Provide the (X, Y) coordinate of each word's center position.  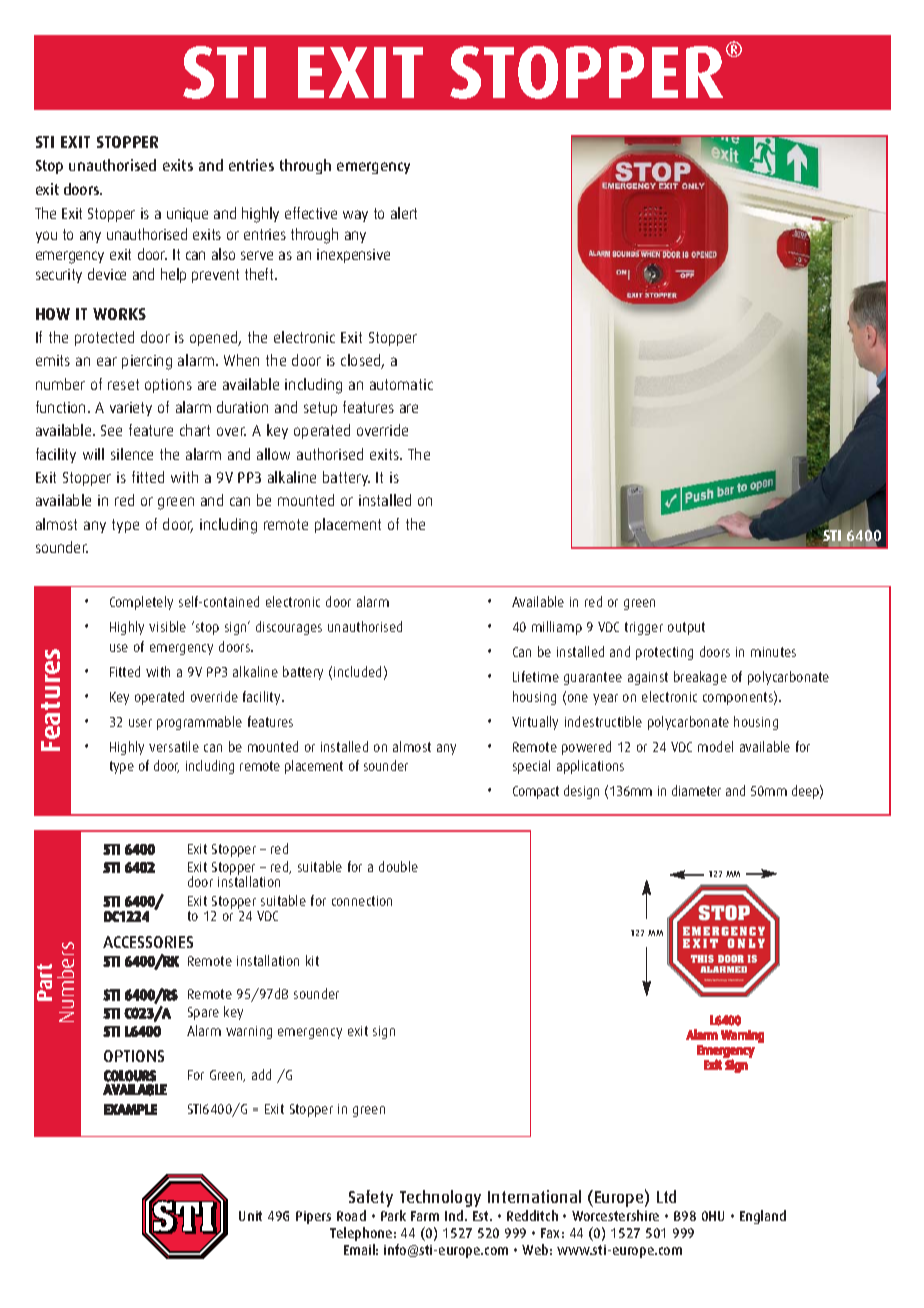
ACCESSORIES (148, 942)
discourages (289, 628)
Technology (440, 1198)
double (398, 866)
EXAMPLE (130, 1109)
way (355, 216)
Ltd (666, 1196)
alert (404, 213)
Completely (141, 603)
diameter (696, 790)
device (107, 274)
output (686, 628)
